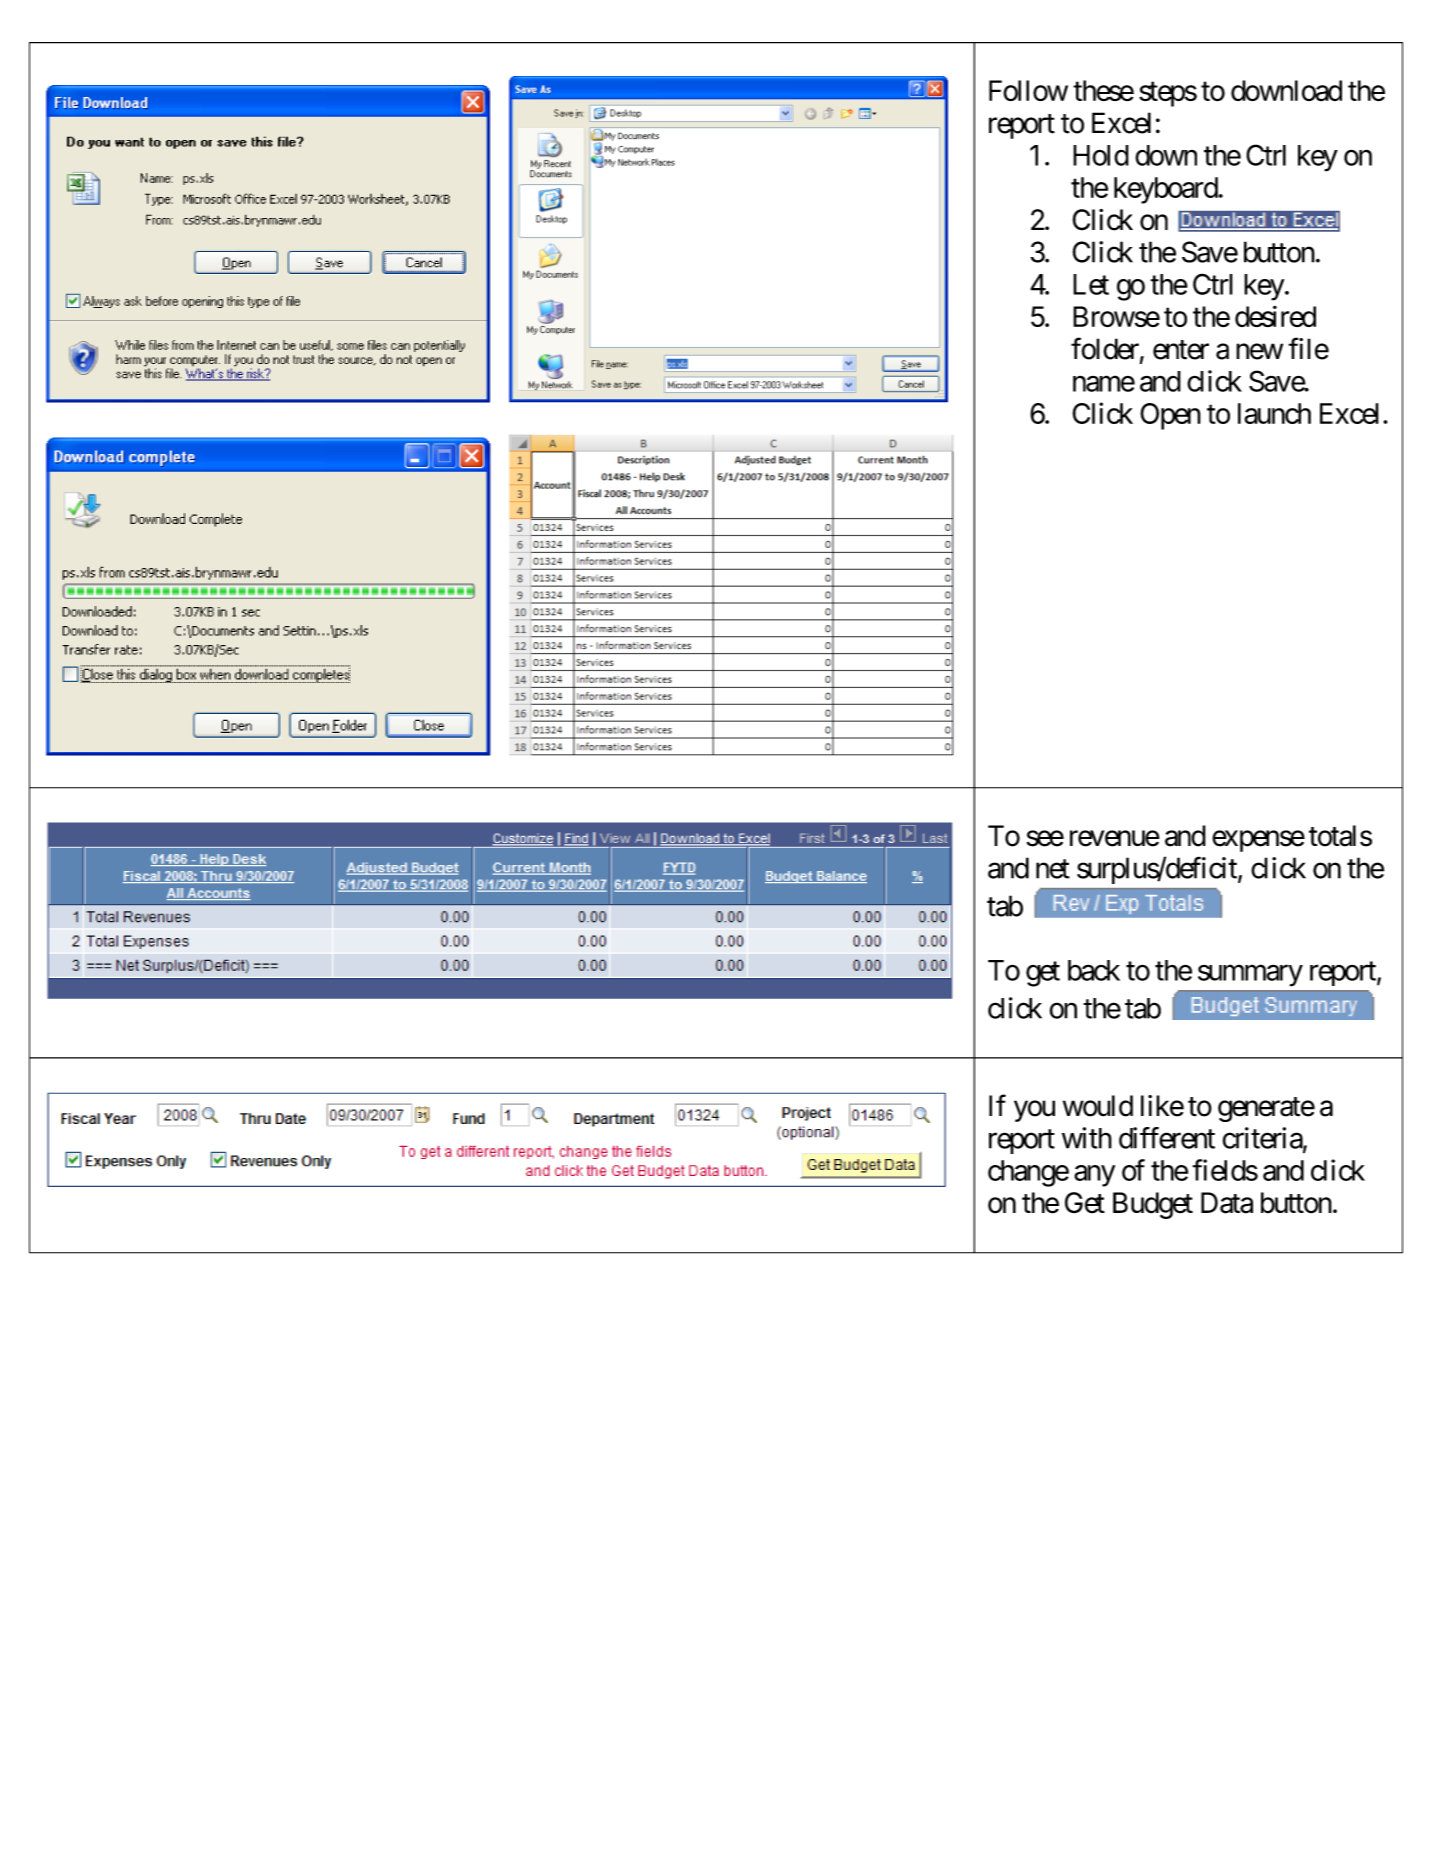 Image resolution: width=1432 pixels, height=1853 pixels. Describe the element at coordinates (1153, 1205) in the screenshot. I see `Budget` at that location.
